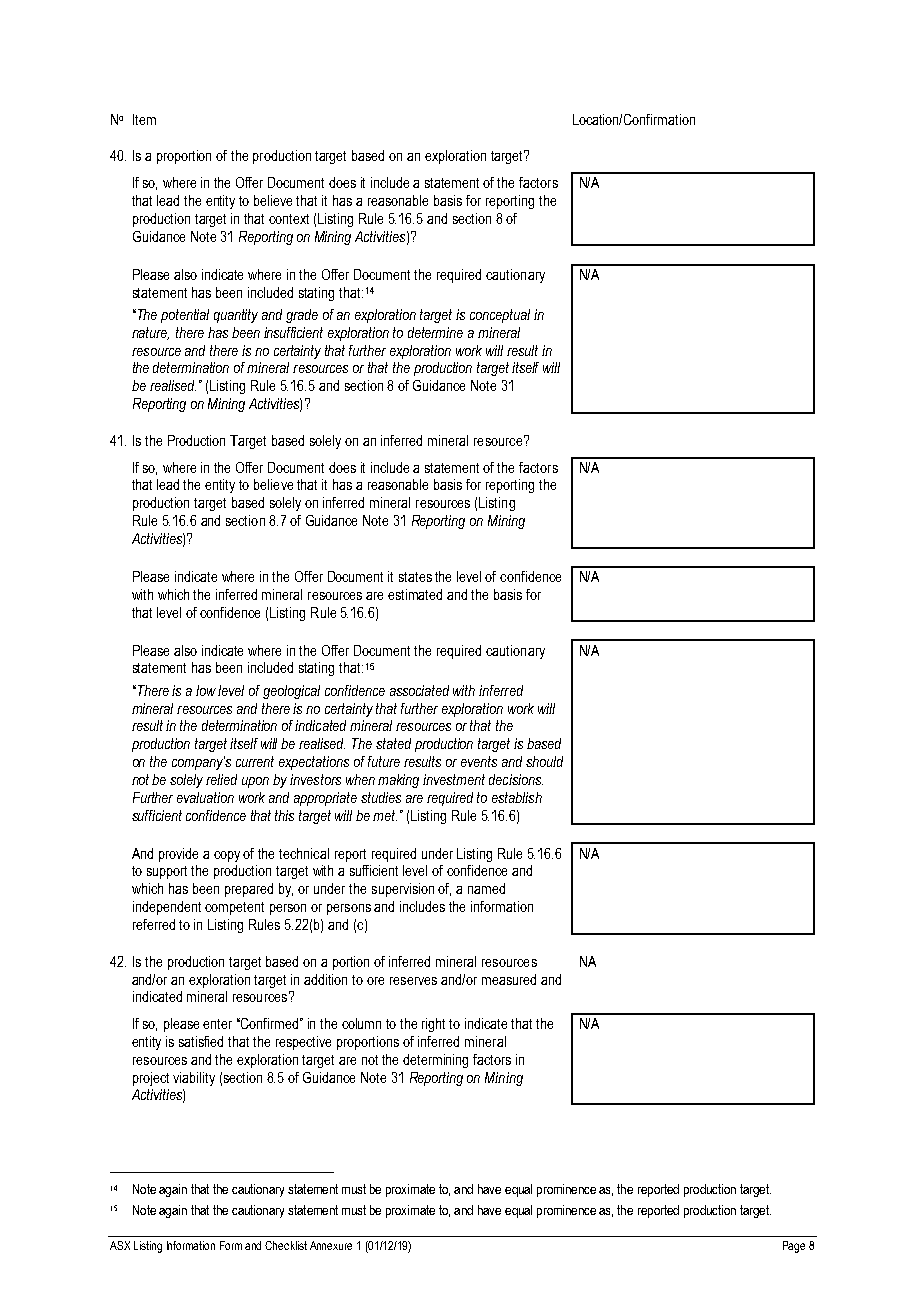 This screenshot has height=1308, width=924. I want to click on conceptual, so click(500, 316).
